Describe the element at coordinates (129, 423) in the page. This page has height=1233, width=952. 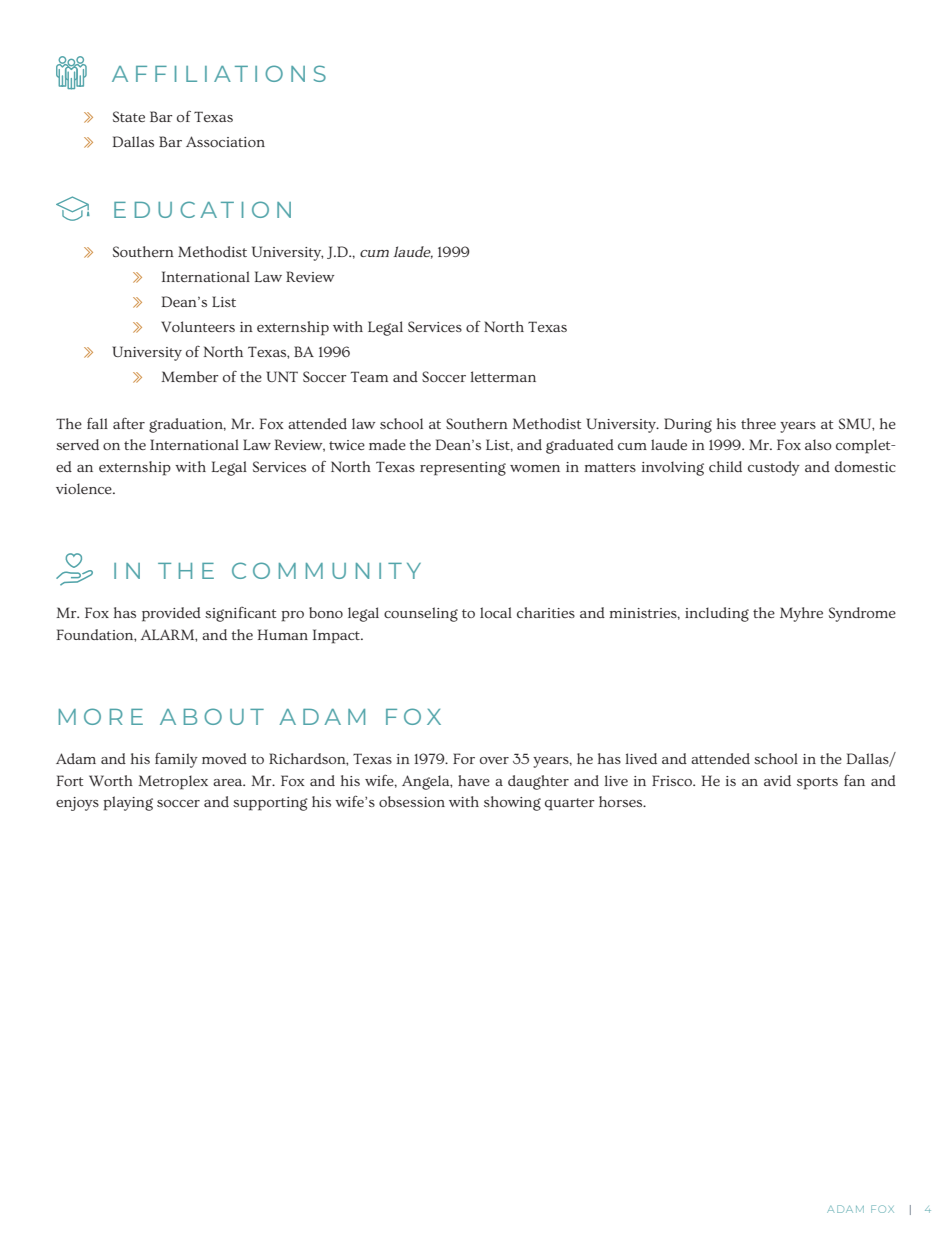
I see `after` at that location.
